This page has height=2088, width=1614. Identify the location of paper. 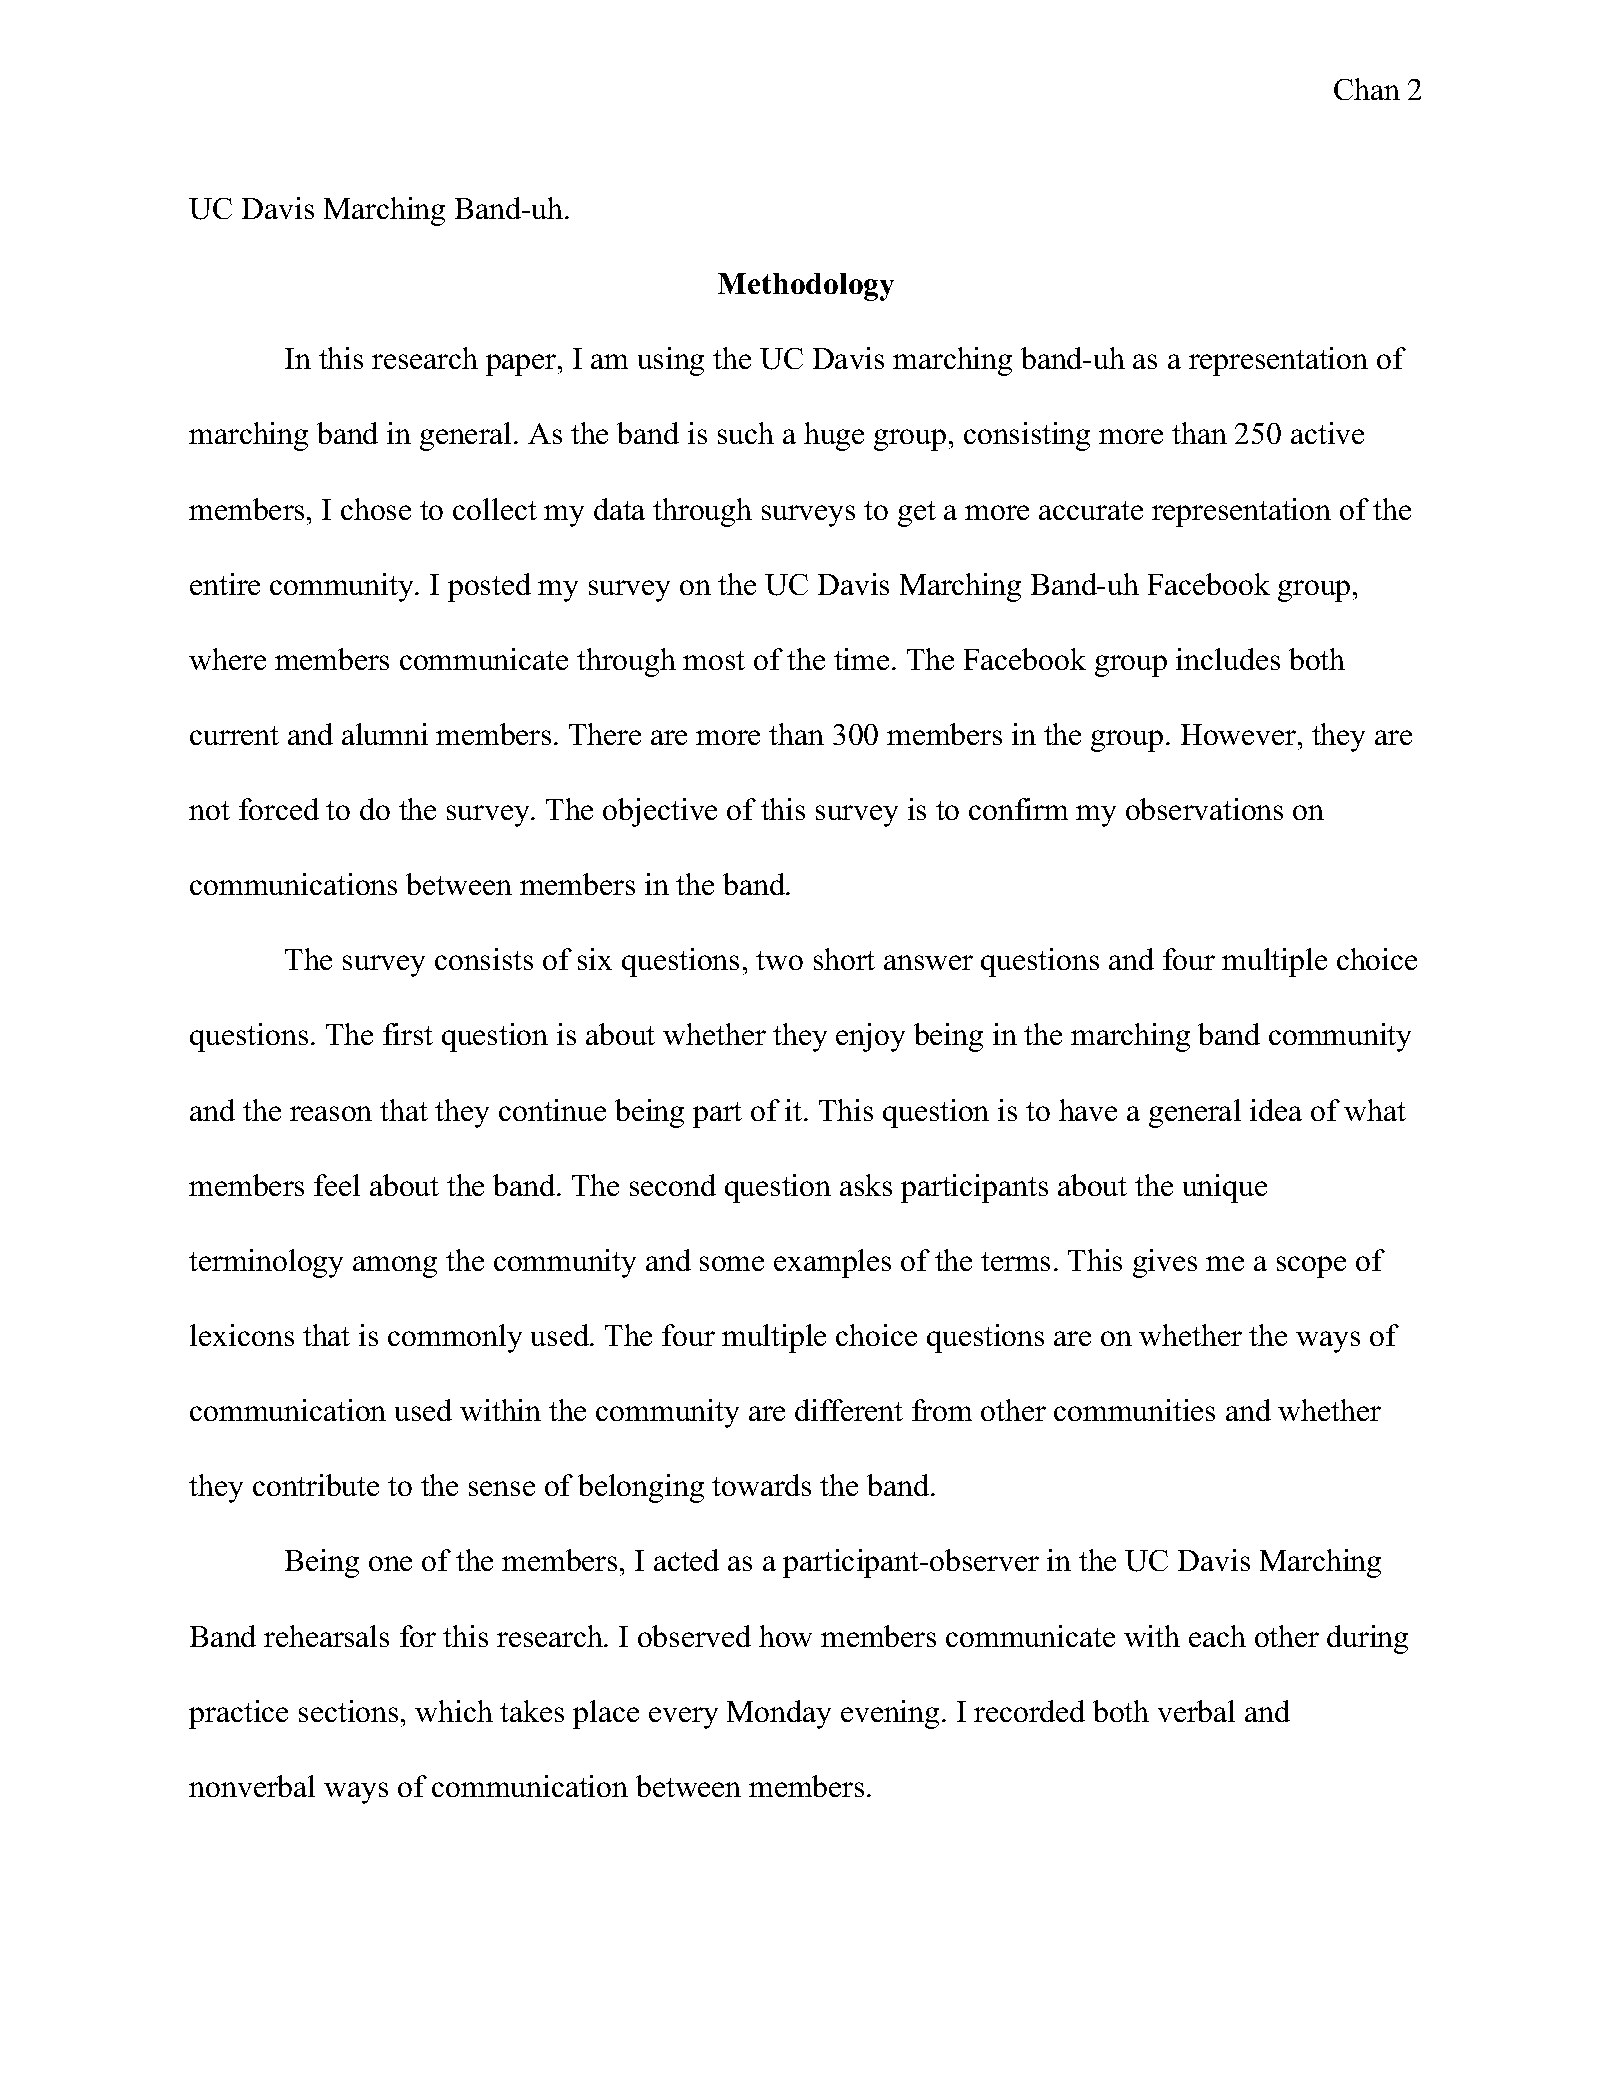
(522, 365).
